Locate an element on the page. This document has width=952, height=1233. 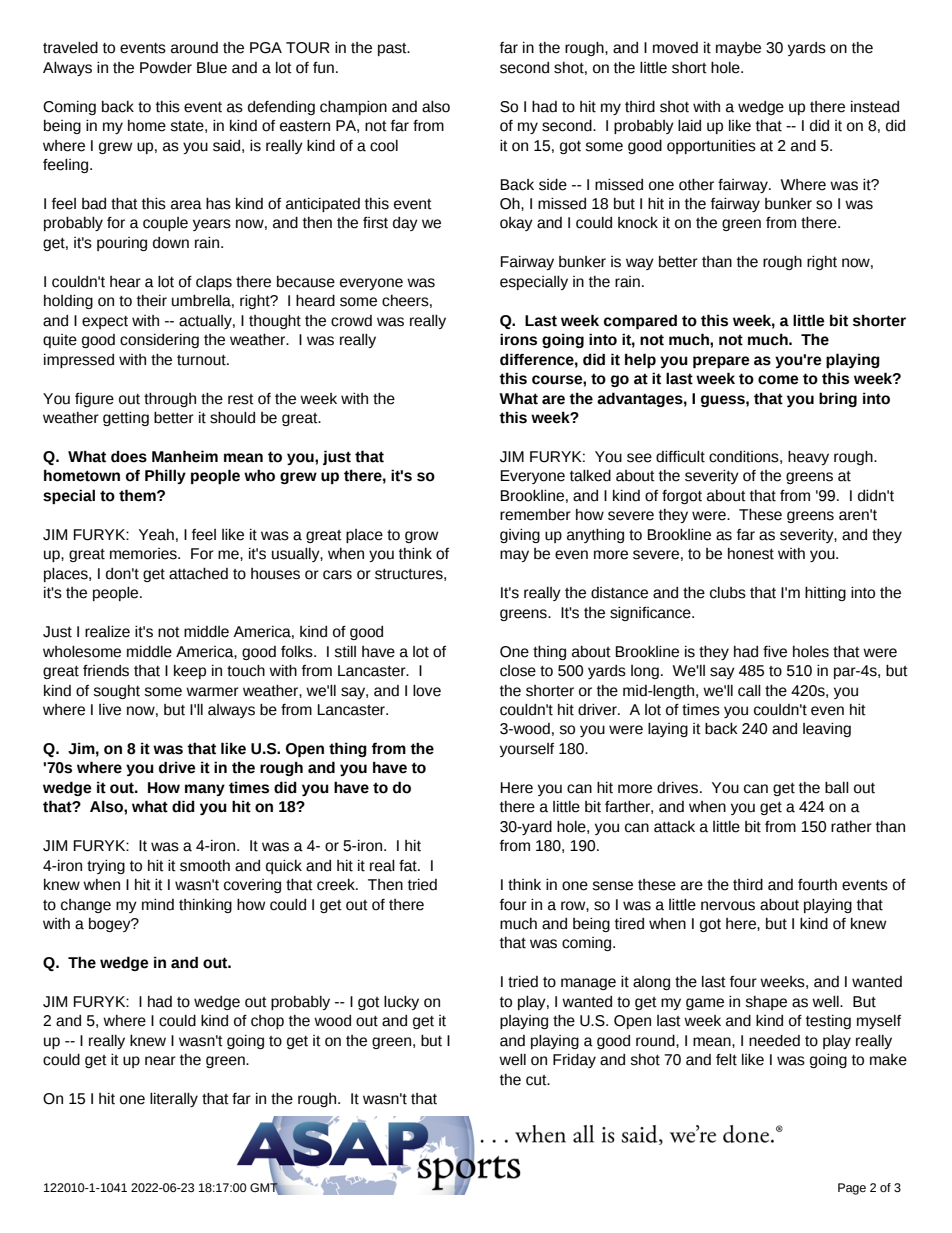
nervous is located at coordinates (728, 906).
